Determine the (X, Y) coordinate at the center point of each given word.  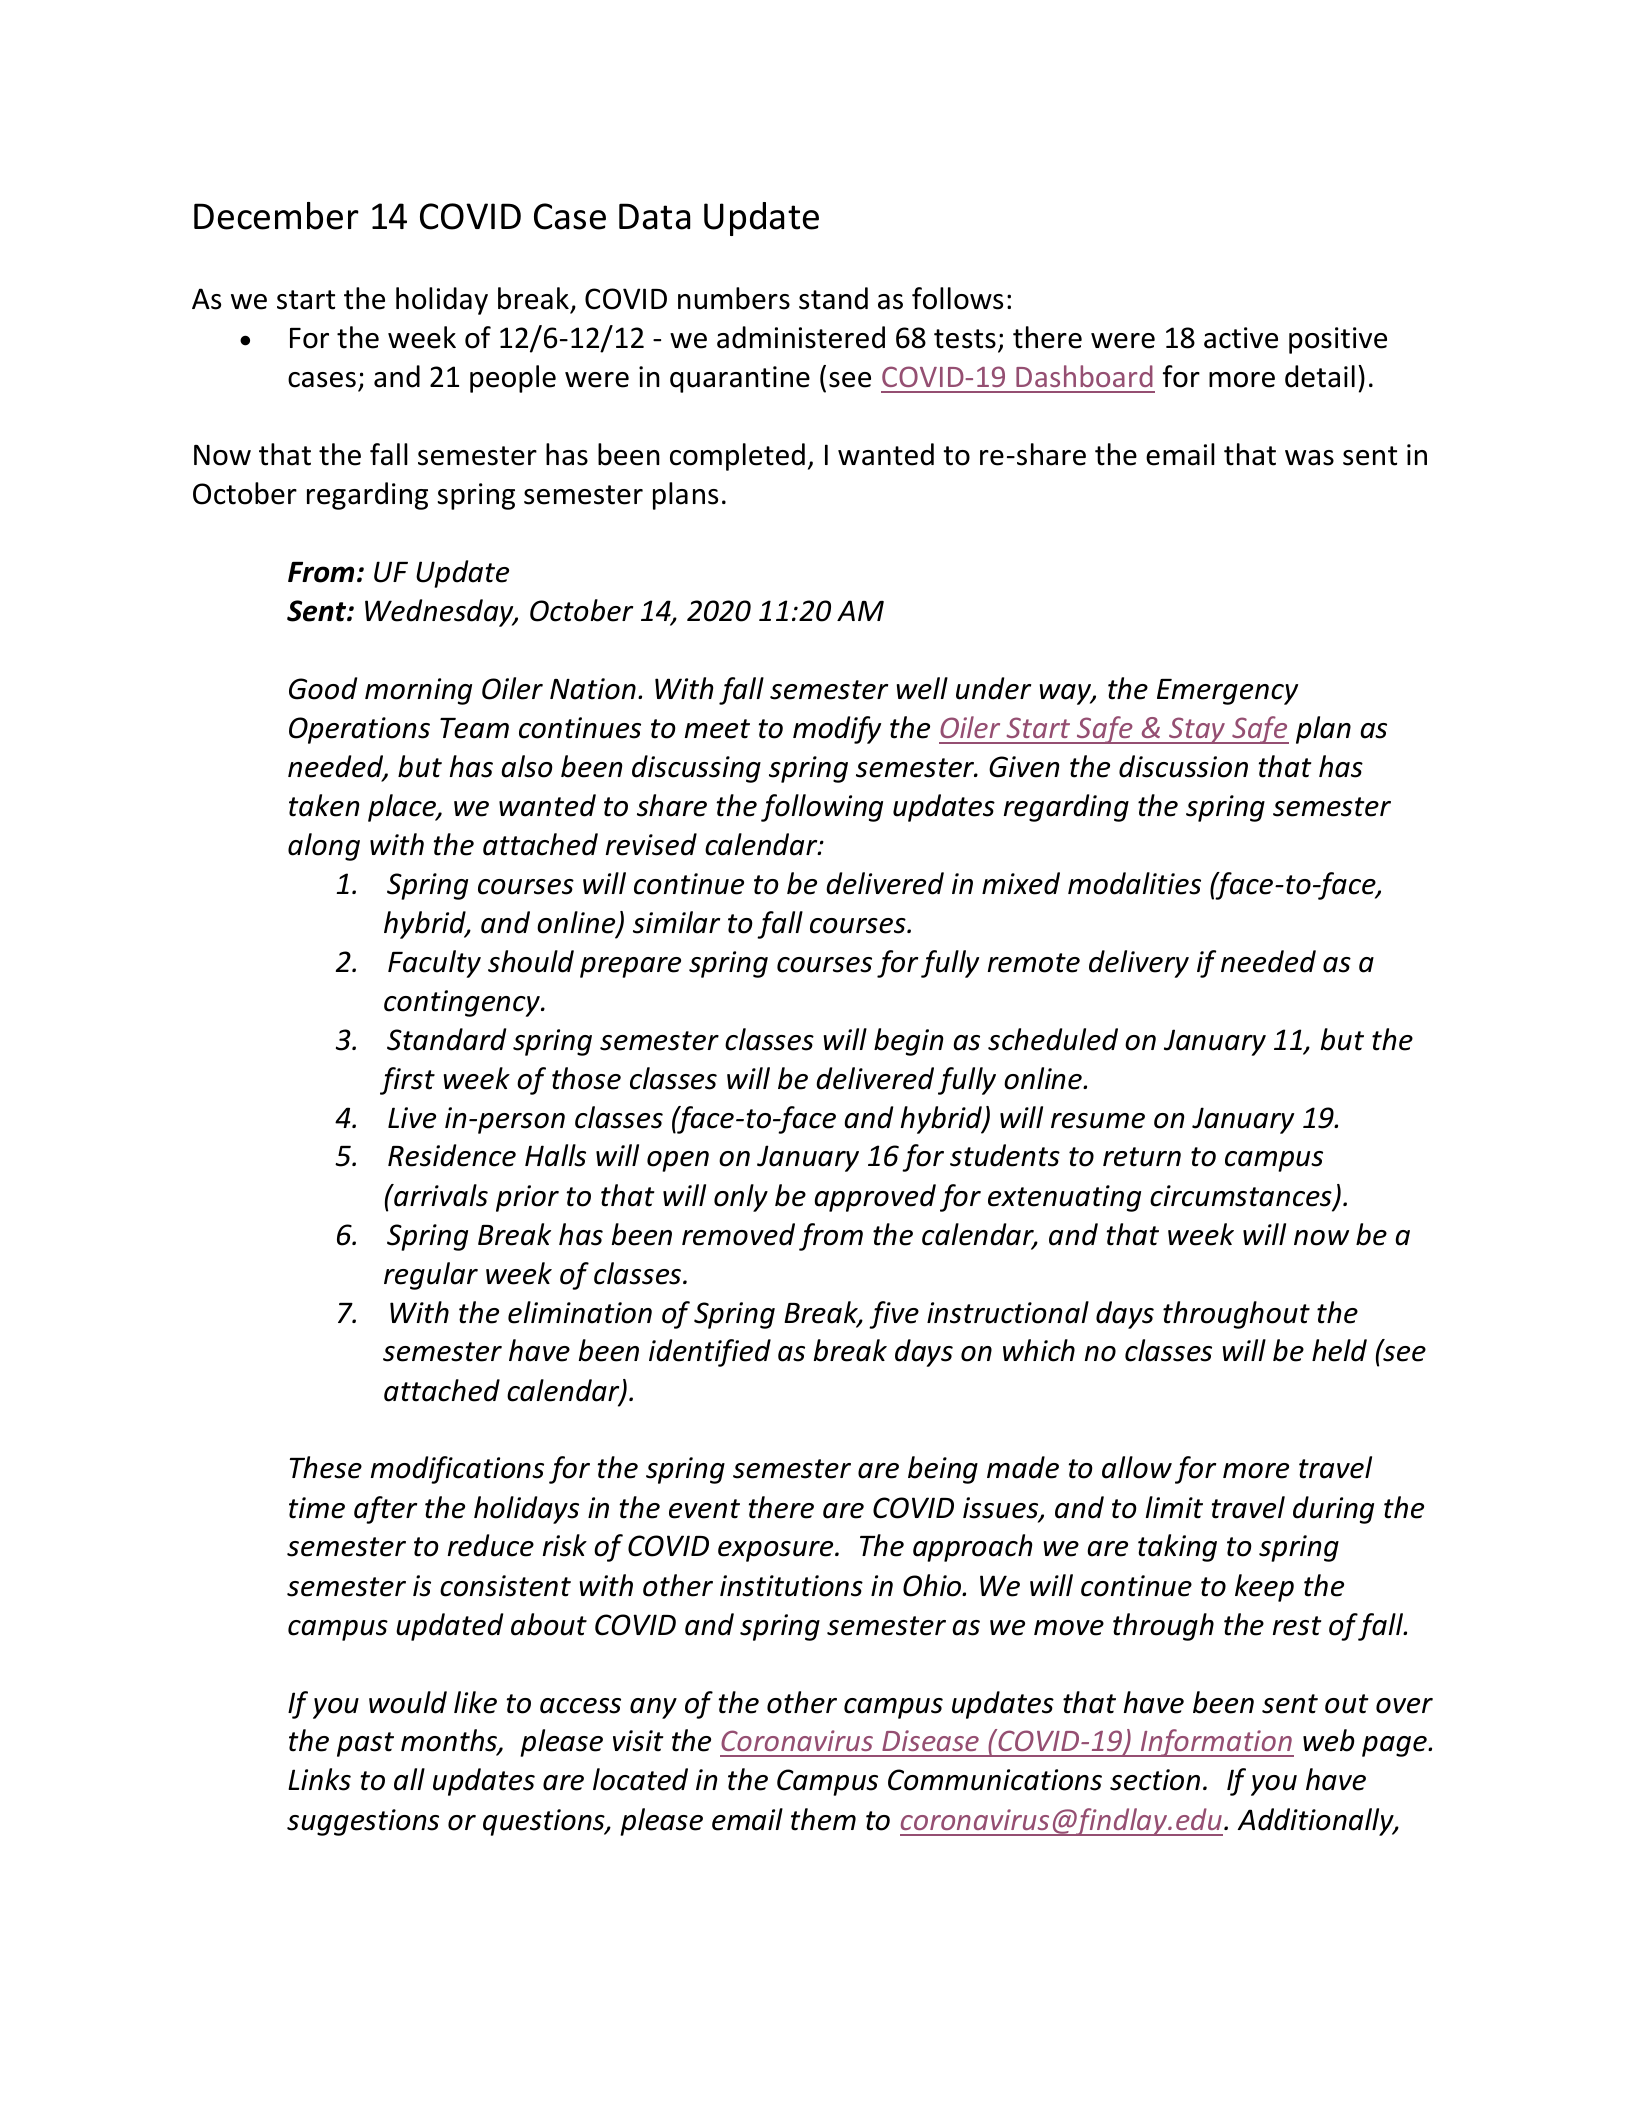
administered (801, 337)
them (823, 1819)
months (450, 1741)
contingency (463, 1003)
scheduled (1053, 1039)
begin (908, 1042)
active (1241, 338)
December (276, 216)
